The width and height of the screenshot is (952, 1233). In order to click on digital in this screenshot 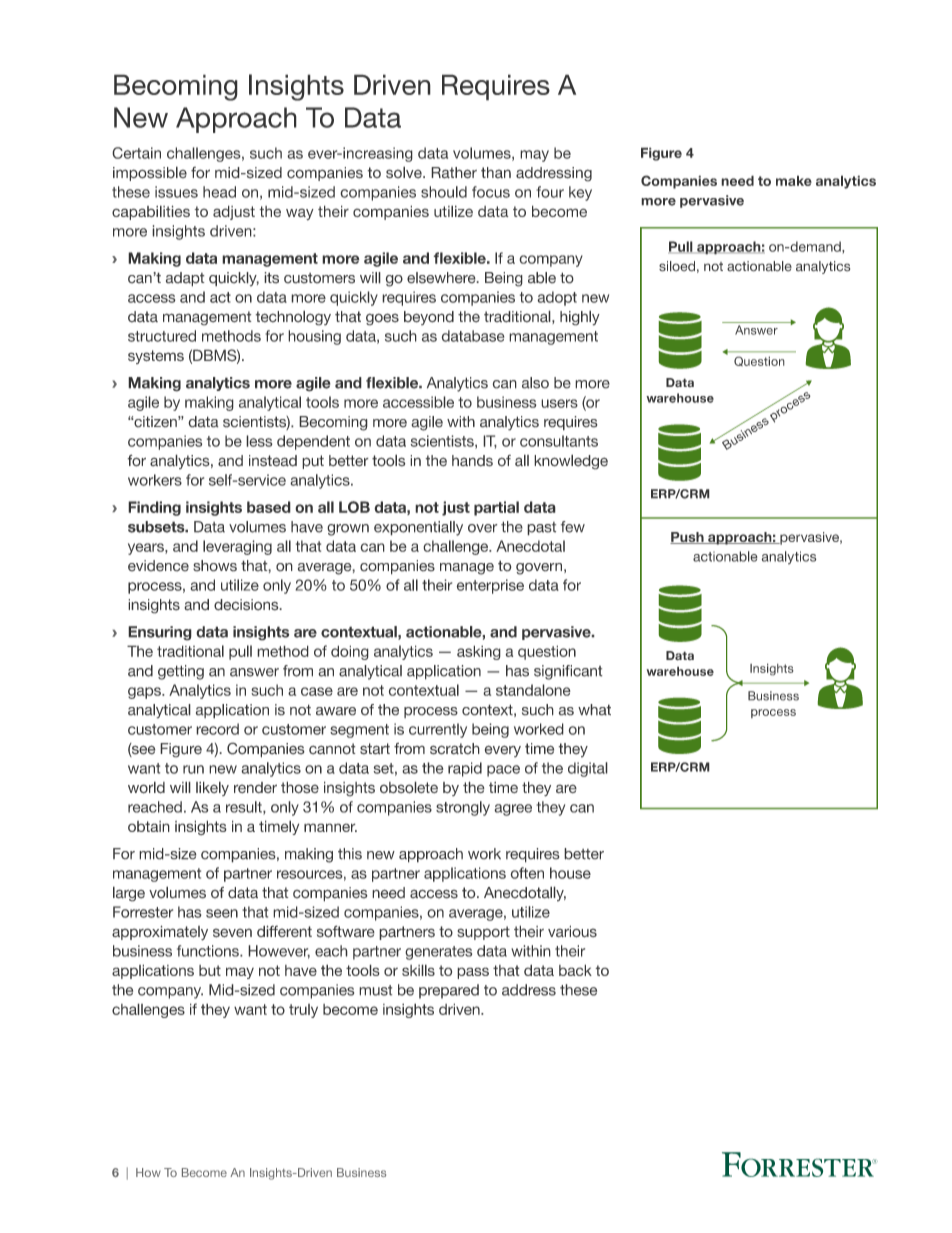, I will do `click(588, 769)`.
